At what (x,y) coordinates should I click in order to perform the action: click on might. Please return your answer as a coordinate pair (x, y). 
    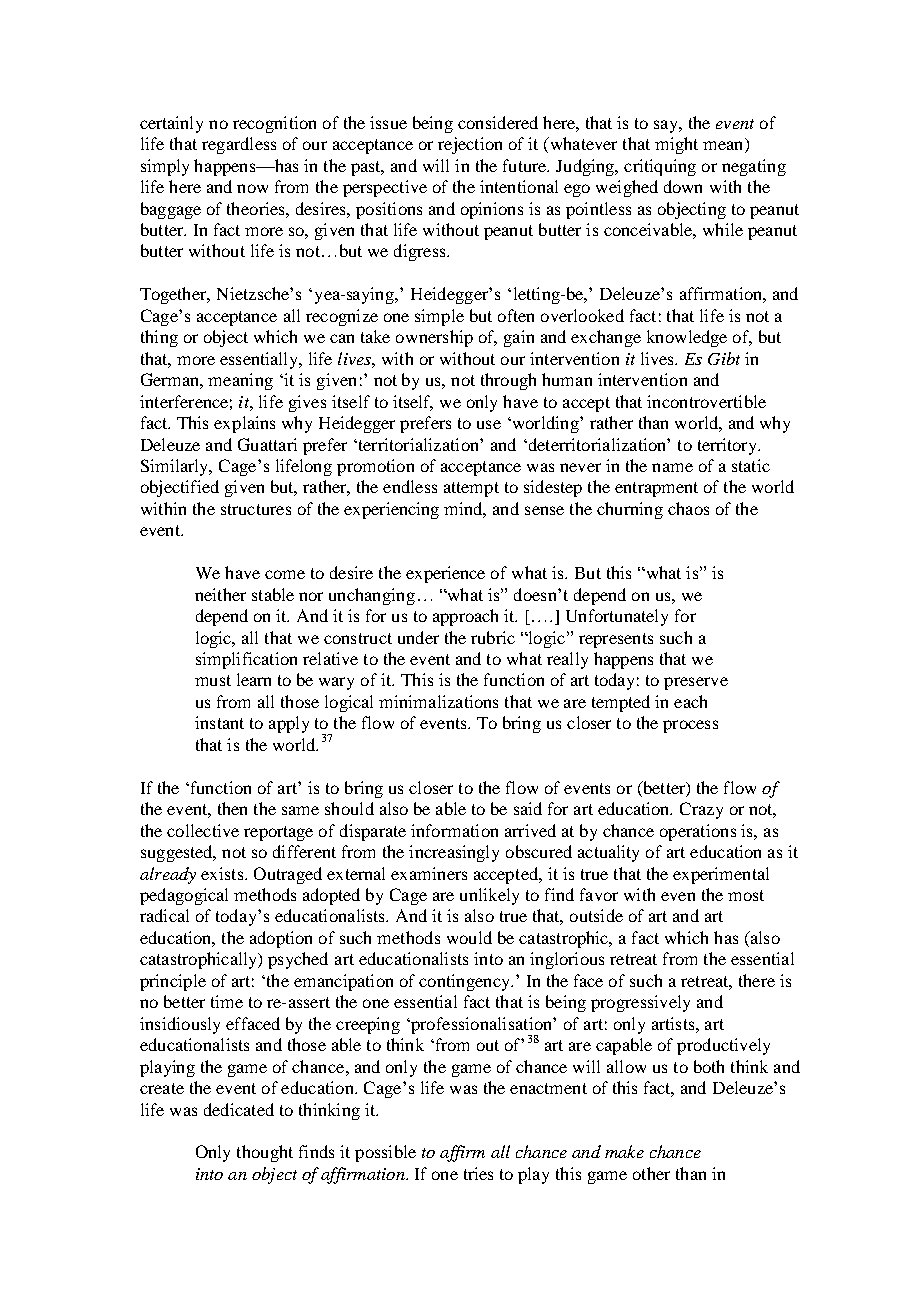
    Looking at the image, I should click on (676, 145).
